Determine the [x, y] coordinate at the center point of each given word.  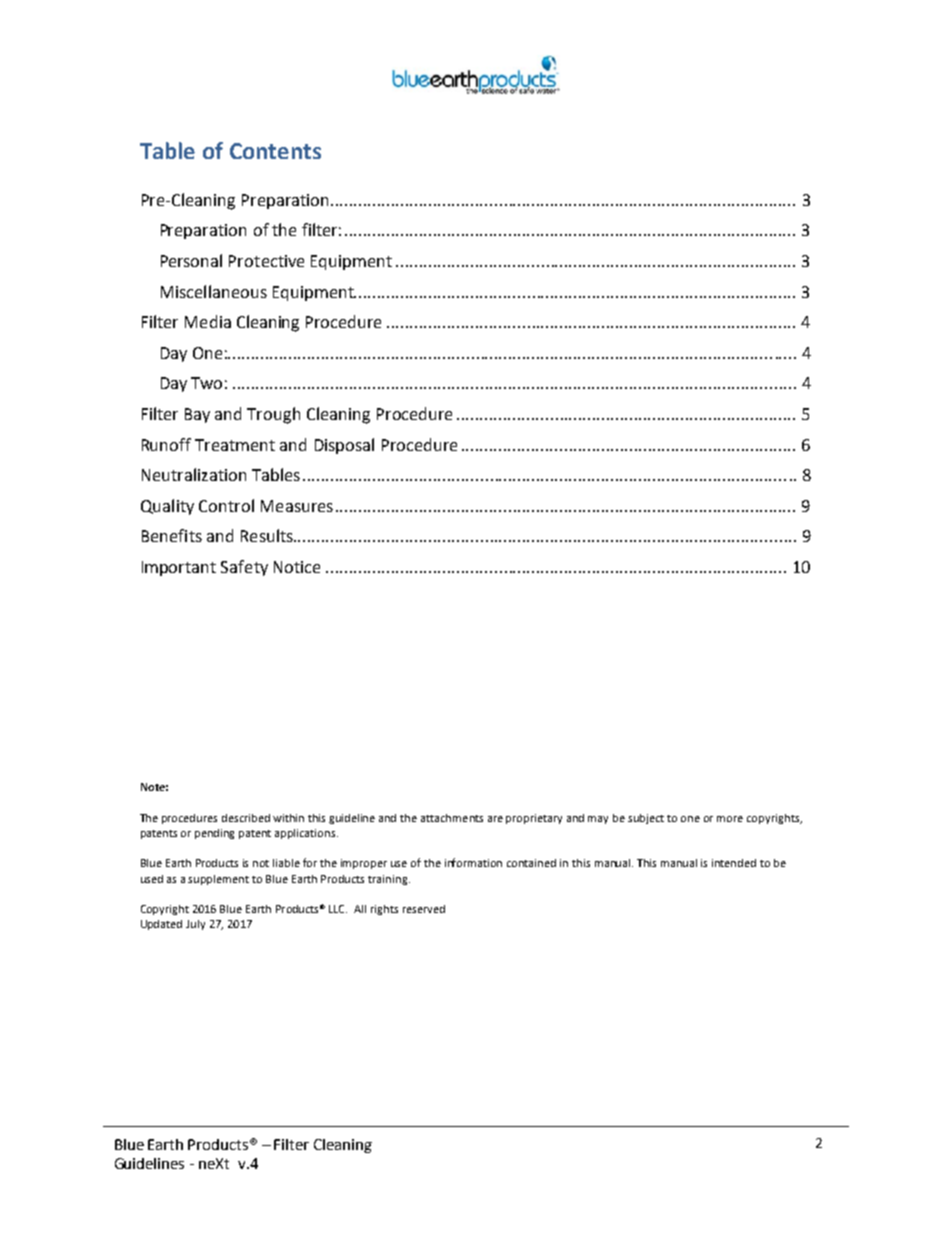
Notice [297, 567]
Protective [266, 261]
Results [268, 535]
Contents [275, 151]
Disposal [344, 446]
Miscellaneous [214, 291]
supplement [218, 880]
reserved [424, 909]
